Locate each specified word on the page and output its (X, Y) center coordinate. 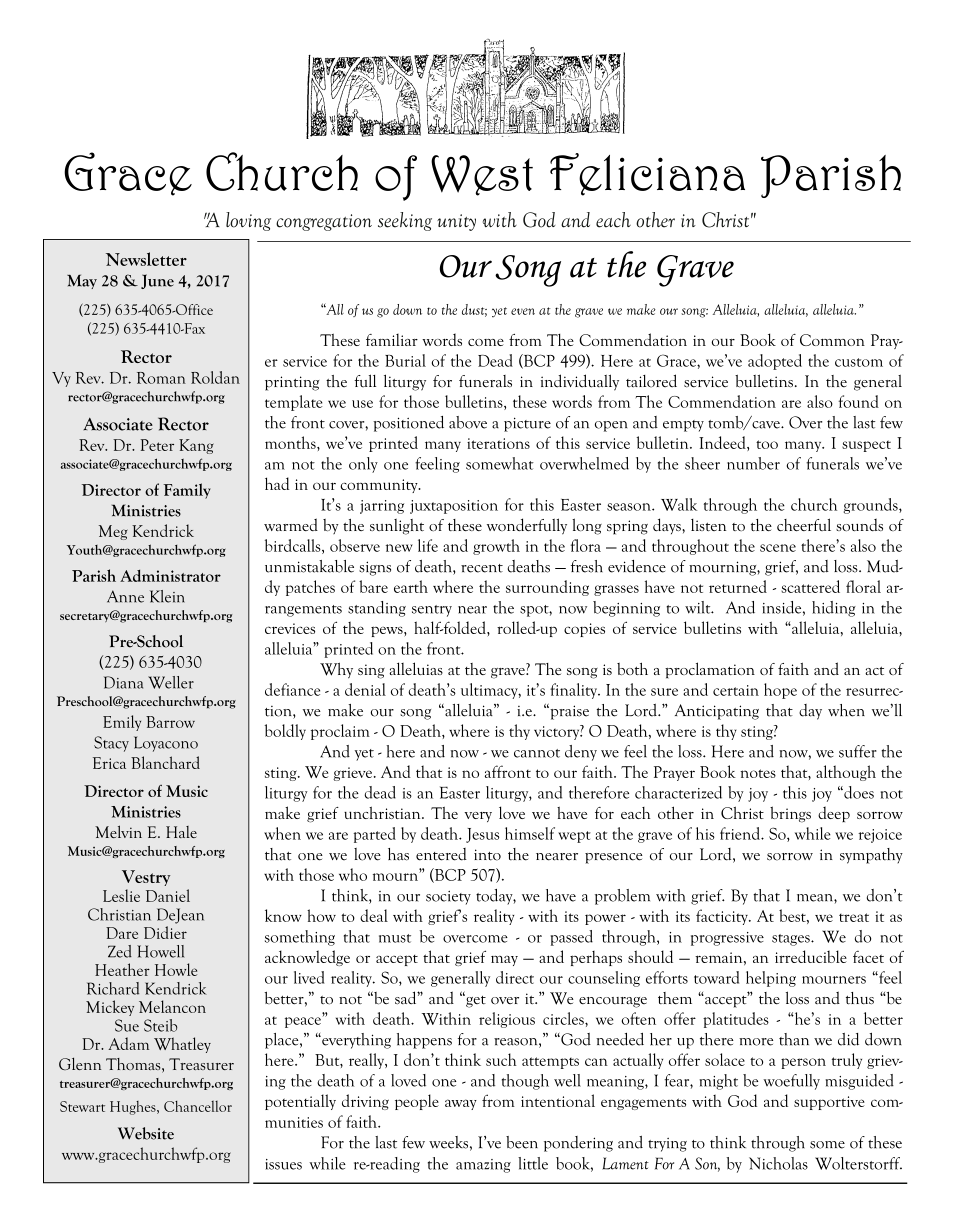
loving (248, 221)
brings (790, 814)
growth (496, 547)
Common (832, 340)
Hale (181, 832)
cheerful (804, 524)
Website (146, 1133)
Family (187, 491)
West (482, 175)
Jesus (482, 835)
